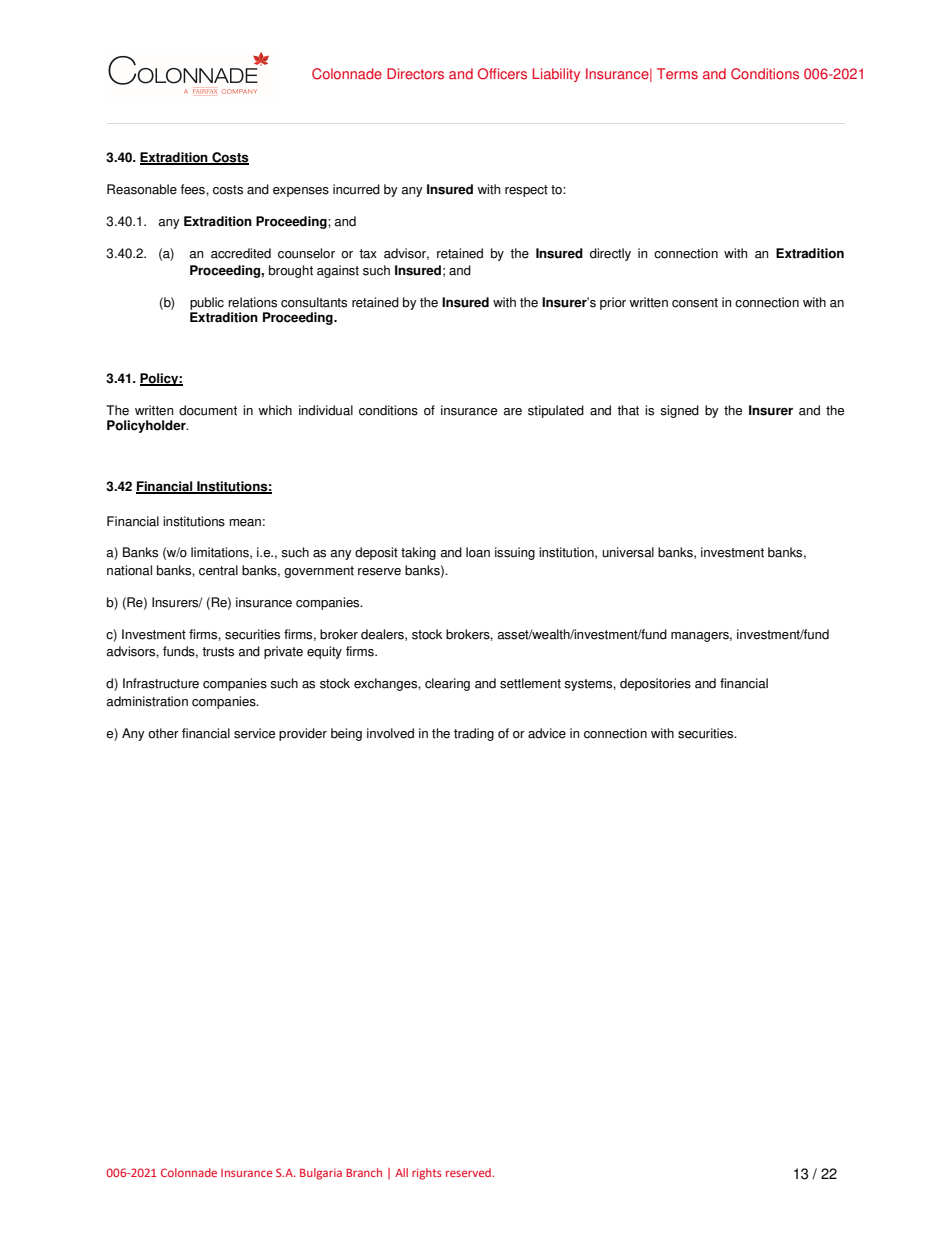 The image size is (952, 1233). Describe the element at coordinates (401, 1172) in the document. I see `All` at that location.
